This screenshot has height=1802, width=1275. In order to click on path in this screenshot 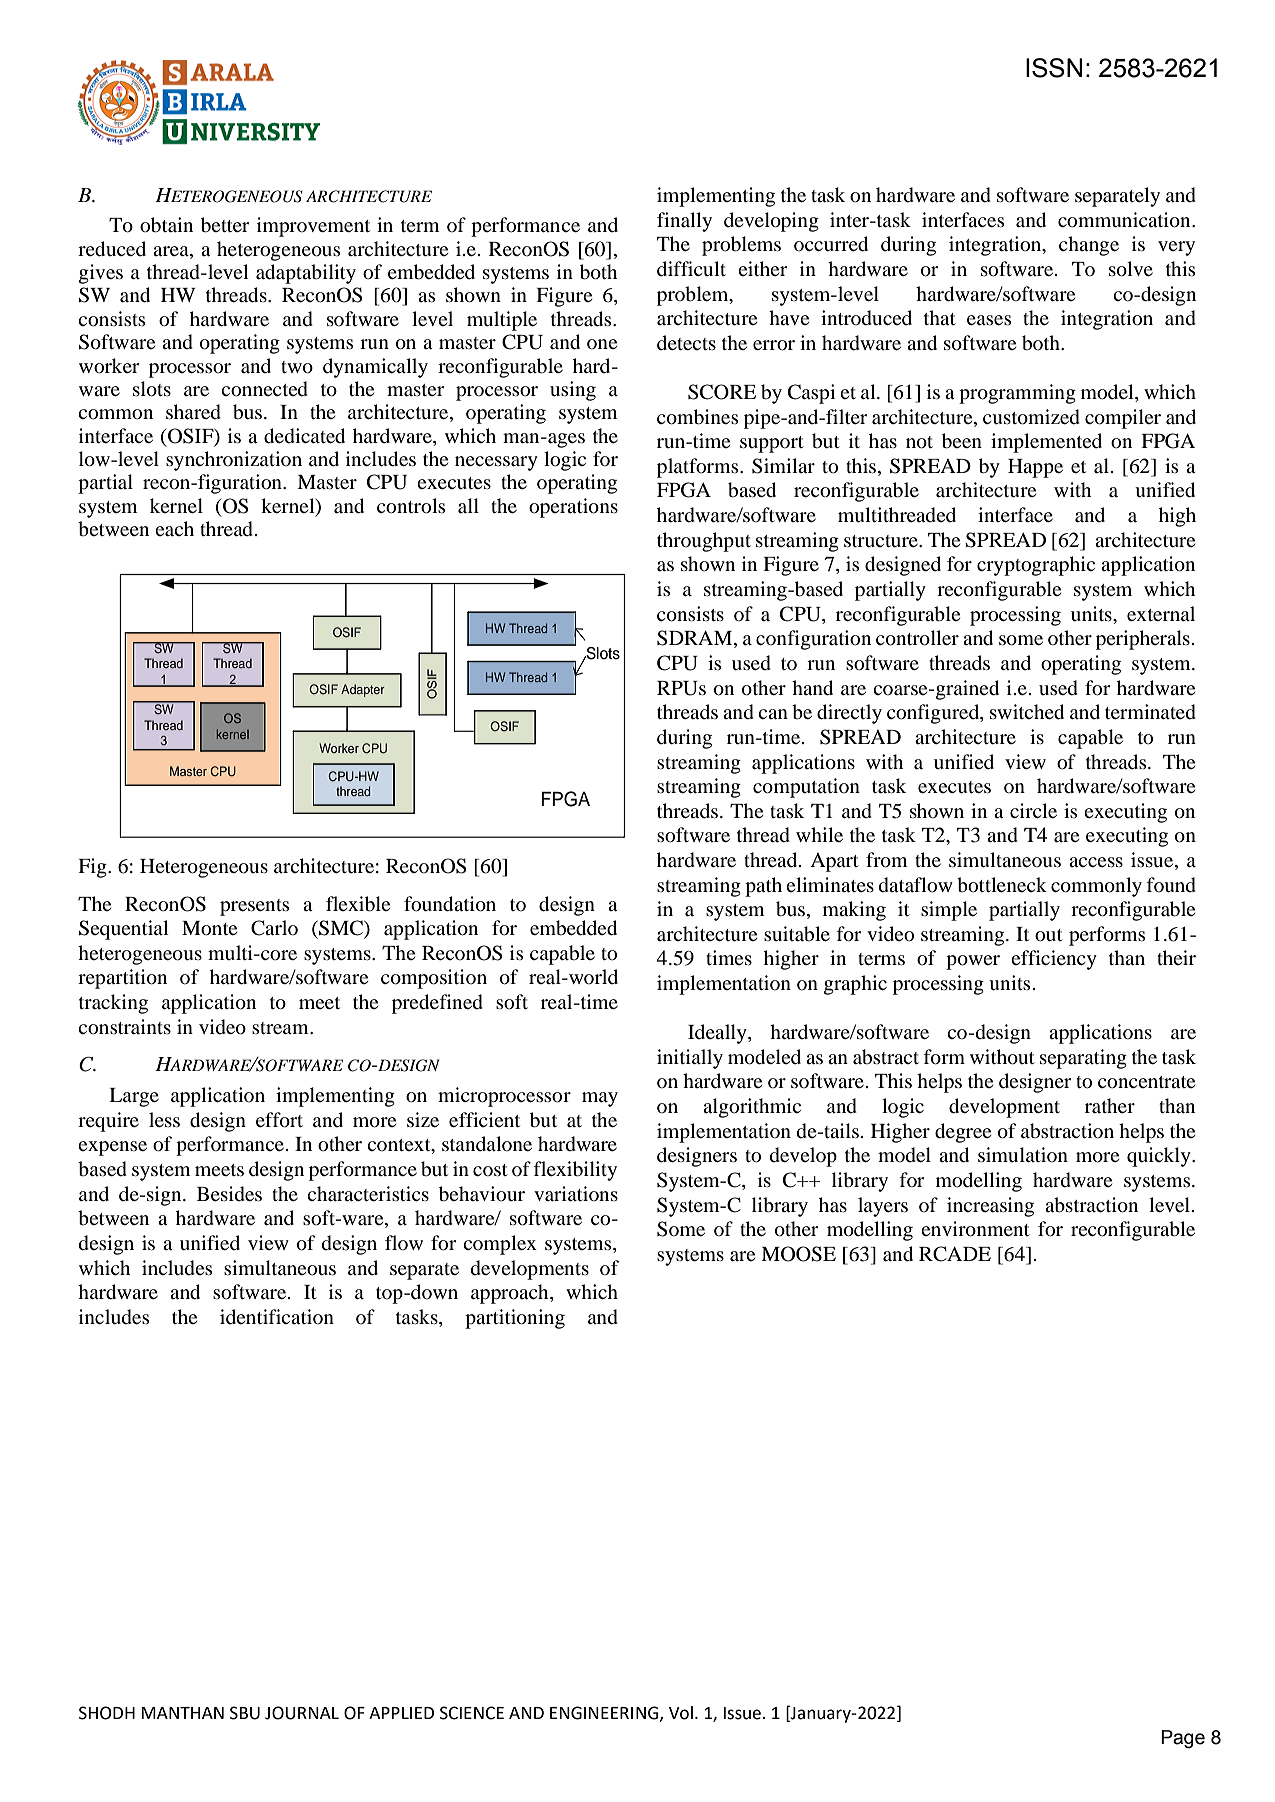, I will do `click(763, 887)`.
